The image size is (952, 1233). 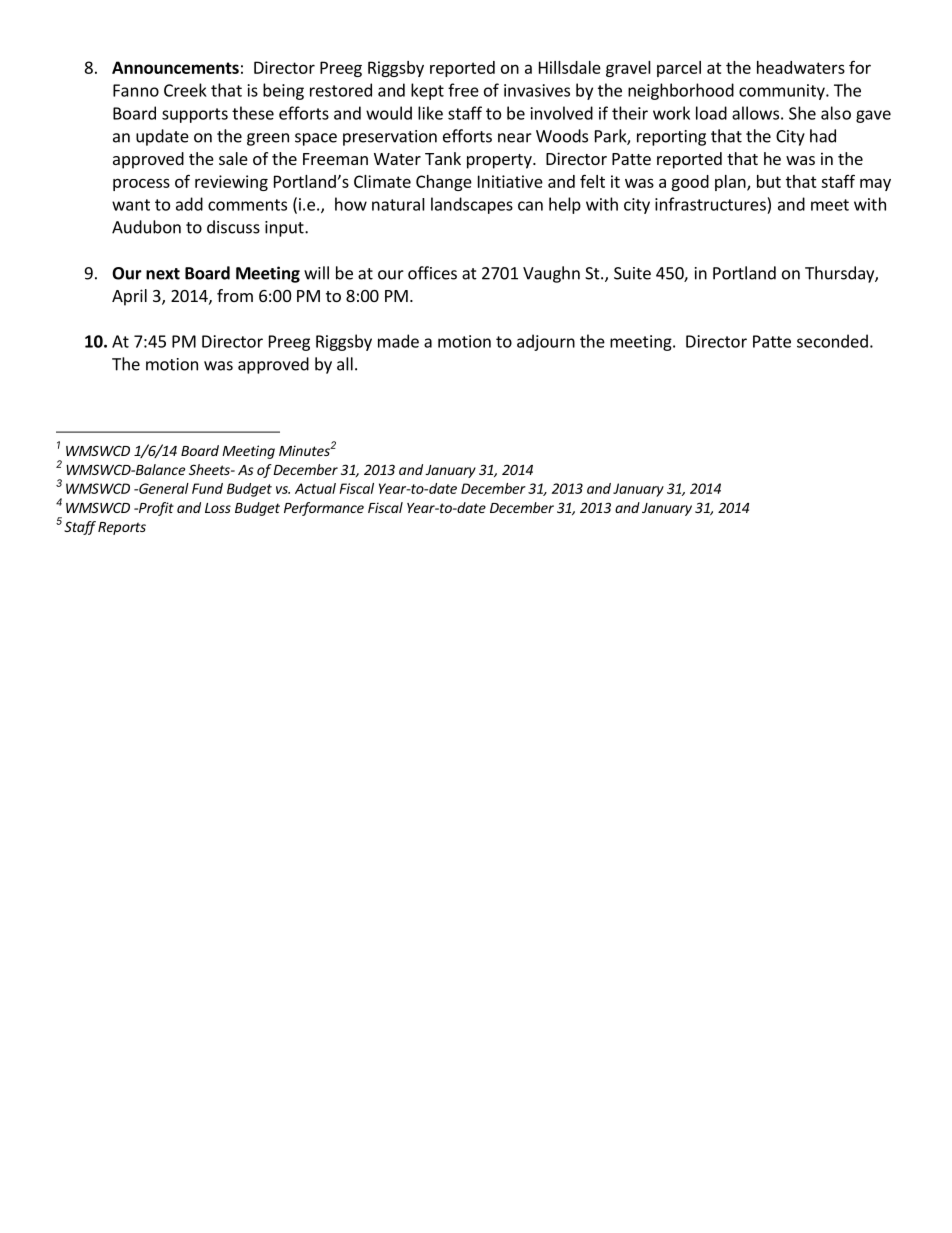 What do you see at coordinates (207, 488) in the document?
I see `Fund` at bounding box center [207, 488].
